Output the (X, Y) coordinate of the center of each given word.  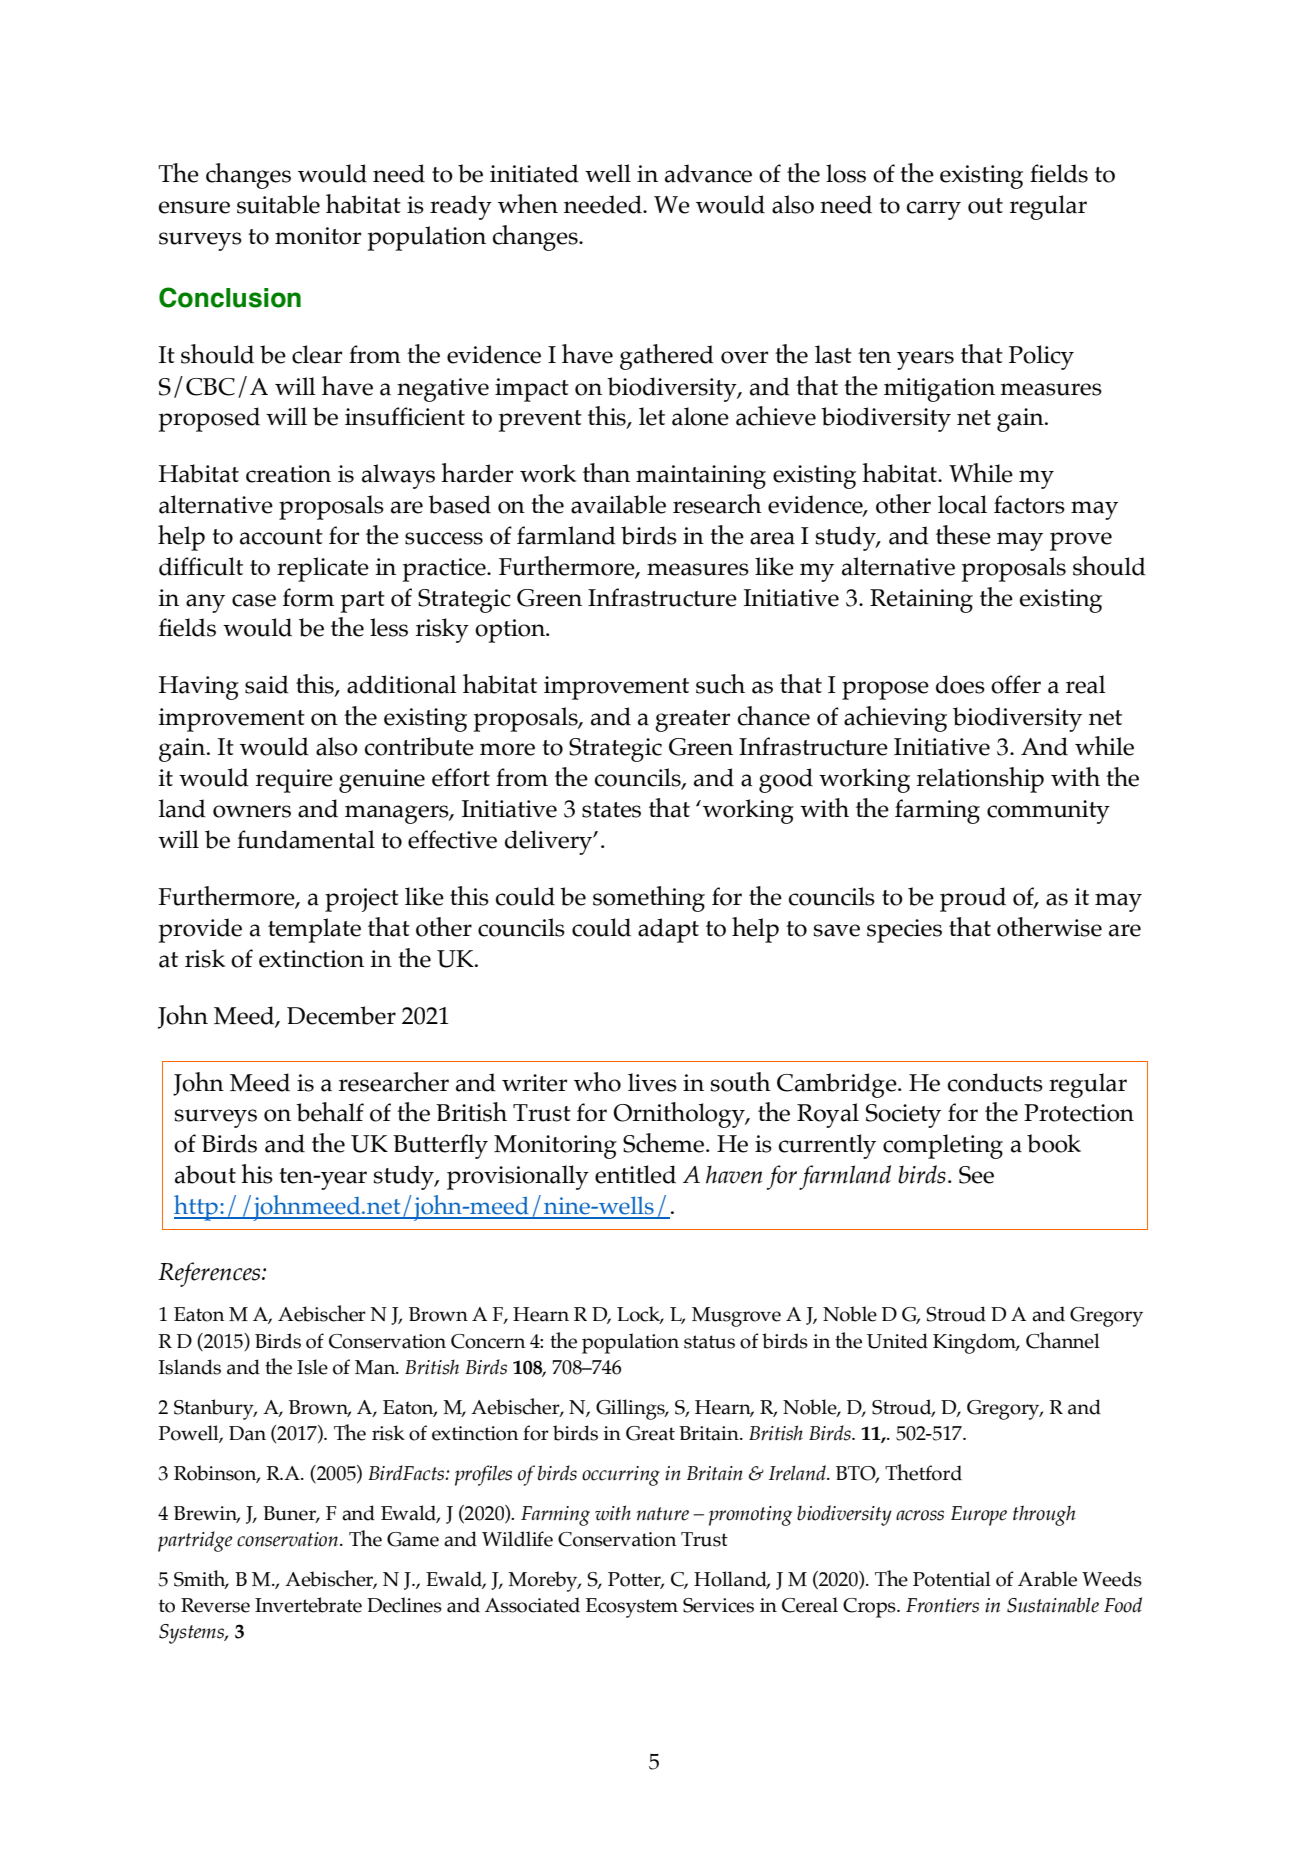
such (720, 684)
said (267, 684)
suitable (278, 204)
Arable (1047, 1579)
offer (1016, 684)
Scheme (665, 1143)
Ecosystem (632, 1608)
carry (934, 210)
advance (708, 173)
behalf (330, 1112)
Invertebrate (308, 1605)
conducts (995, 1082)
